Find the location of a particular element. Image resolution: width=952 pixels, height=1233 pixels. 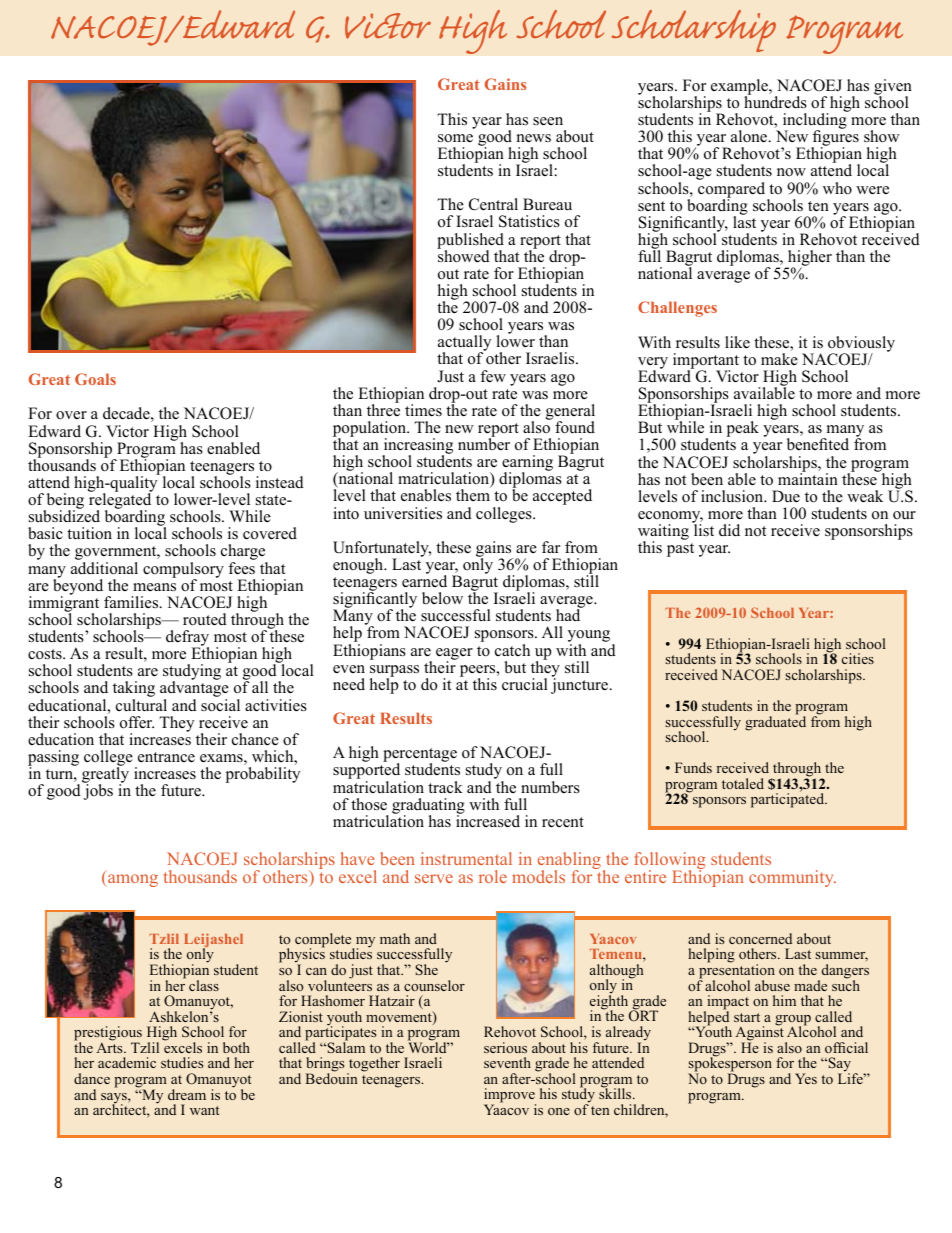

some is located at coordinates (455, 138).
